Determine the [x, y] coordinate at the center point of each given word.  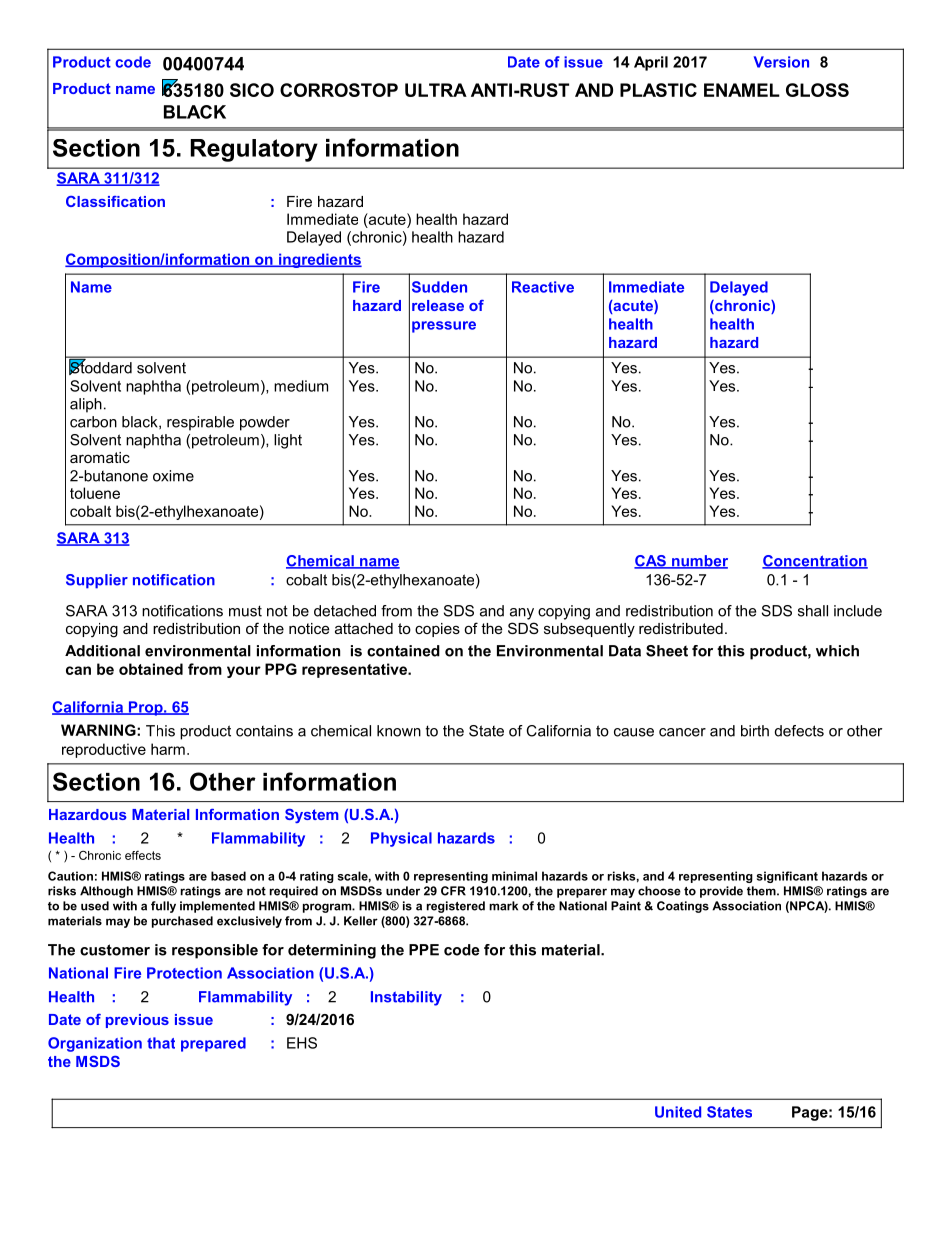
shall [813, 611]
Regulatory [254, 150]
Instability [406, 998]
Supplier [97, 581]
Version [781, 62]
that [161, 1043]
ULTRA [436, 90]
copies [437, 630]
